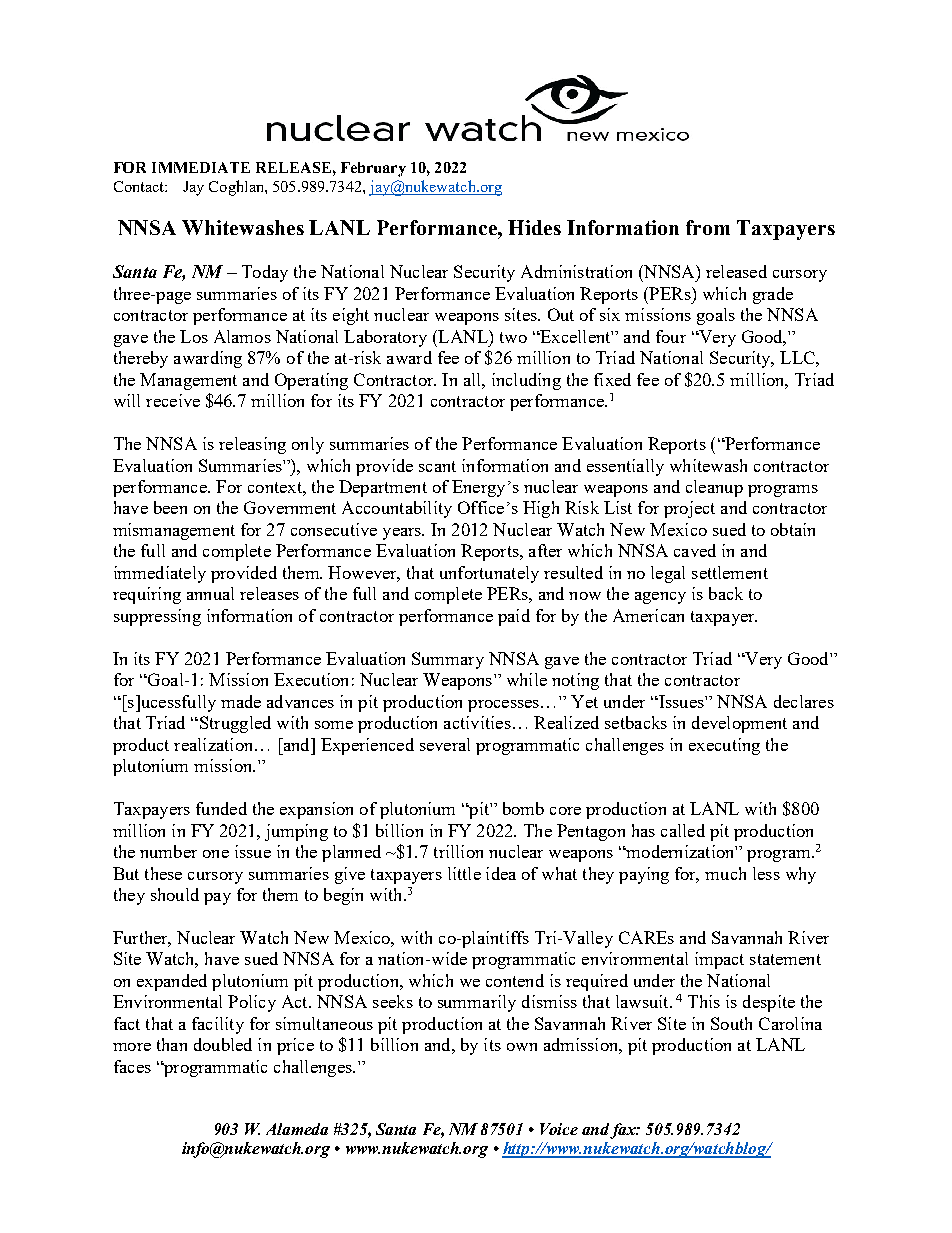 The image size is (952, 1233). I want to click on Coghlan, so click(237, 188).
